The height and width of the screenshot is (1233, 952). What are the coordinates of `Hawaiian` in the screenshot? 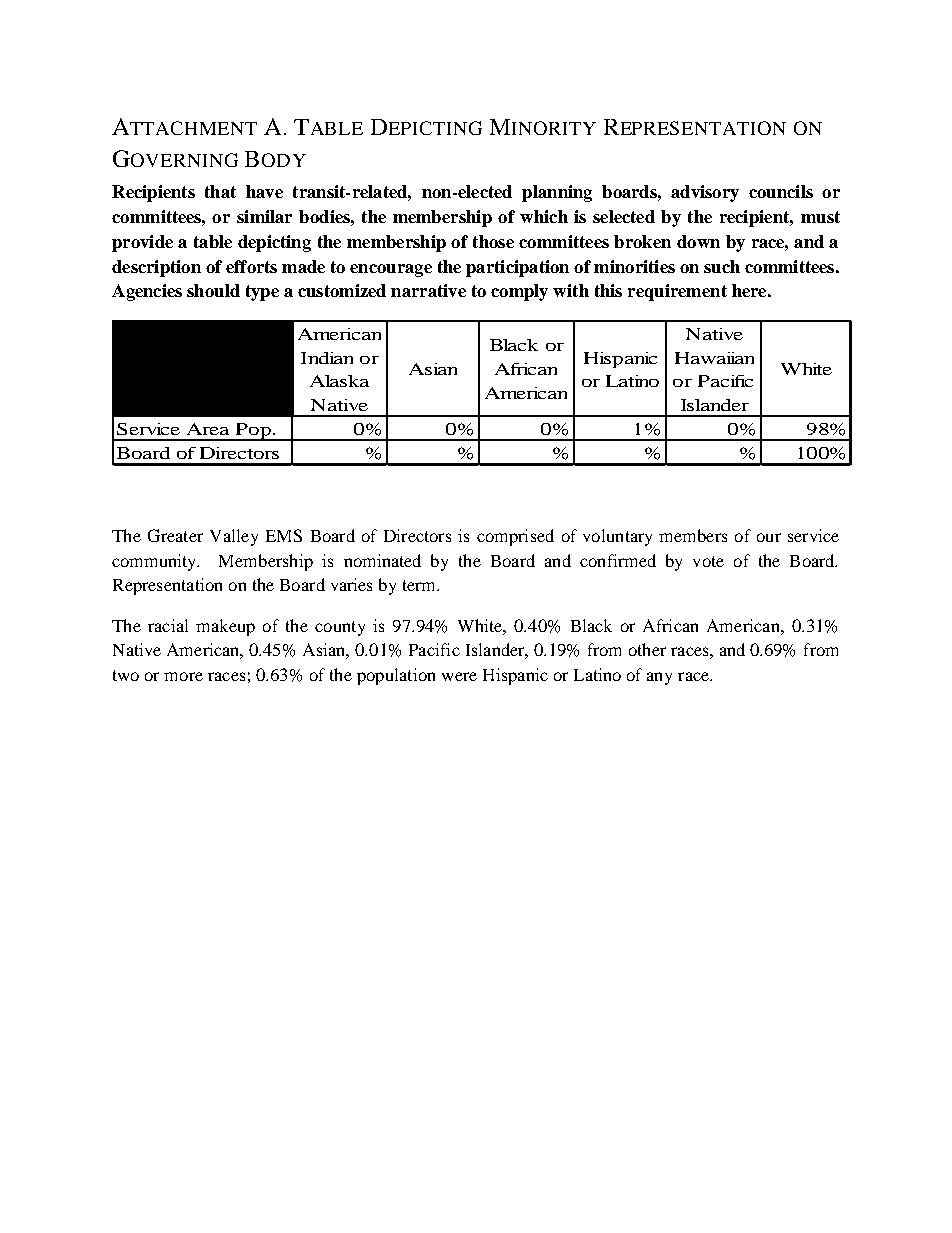 It's located at (714, 358).
